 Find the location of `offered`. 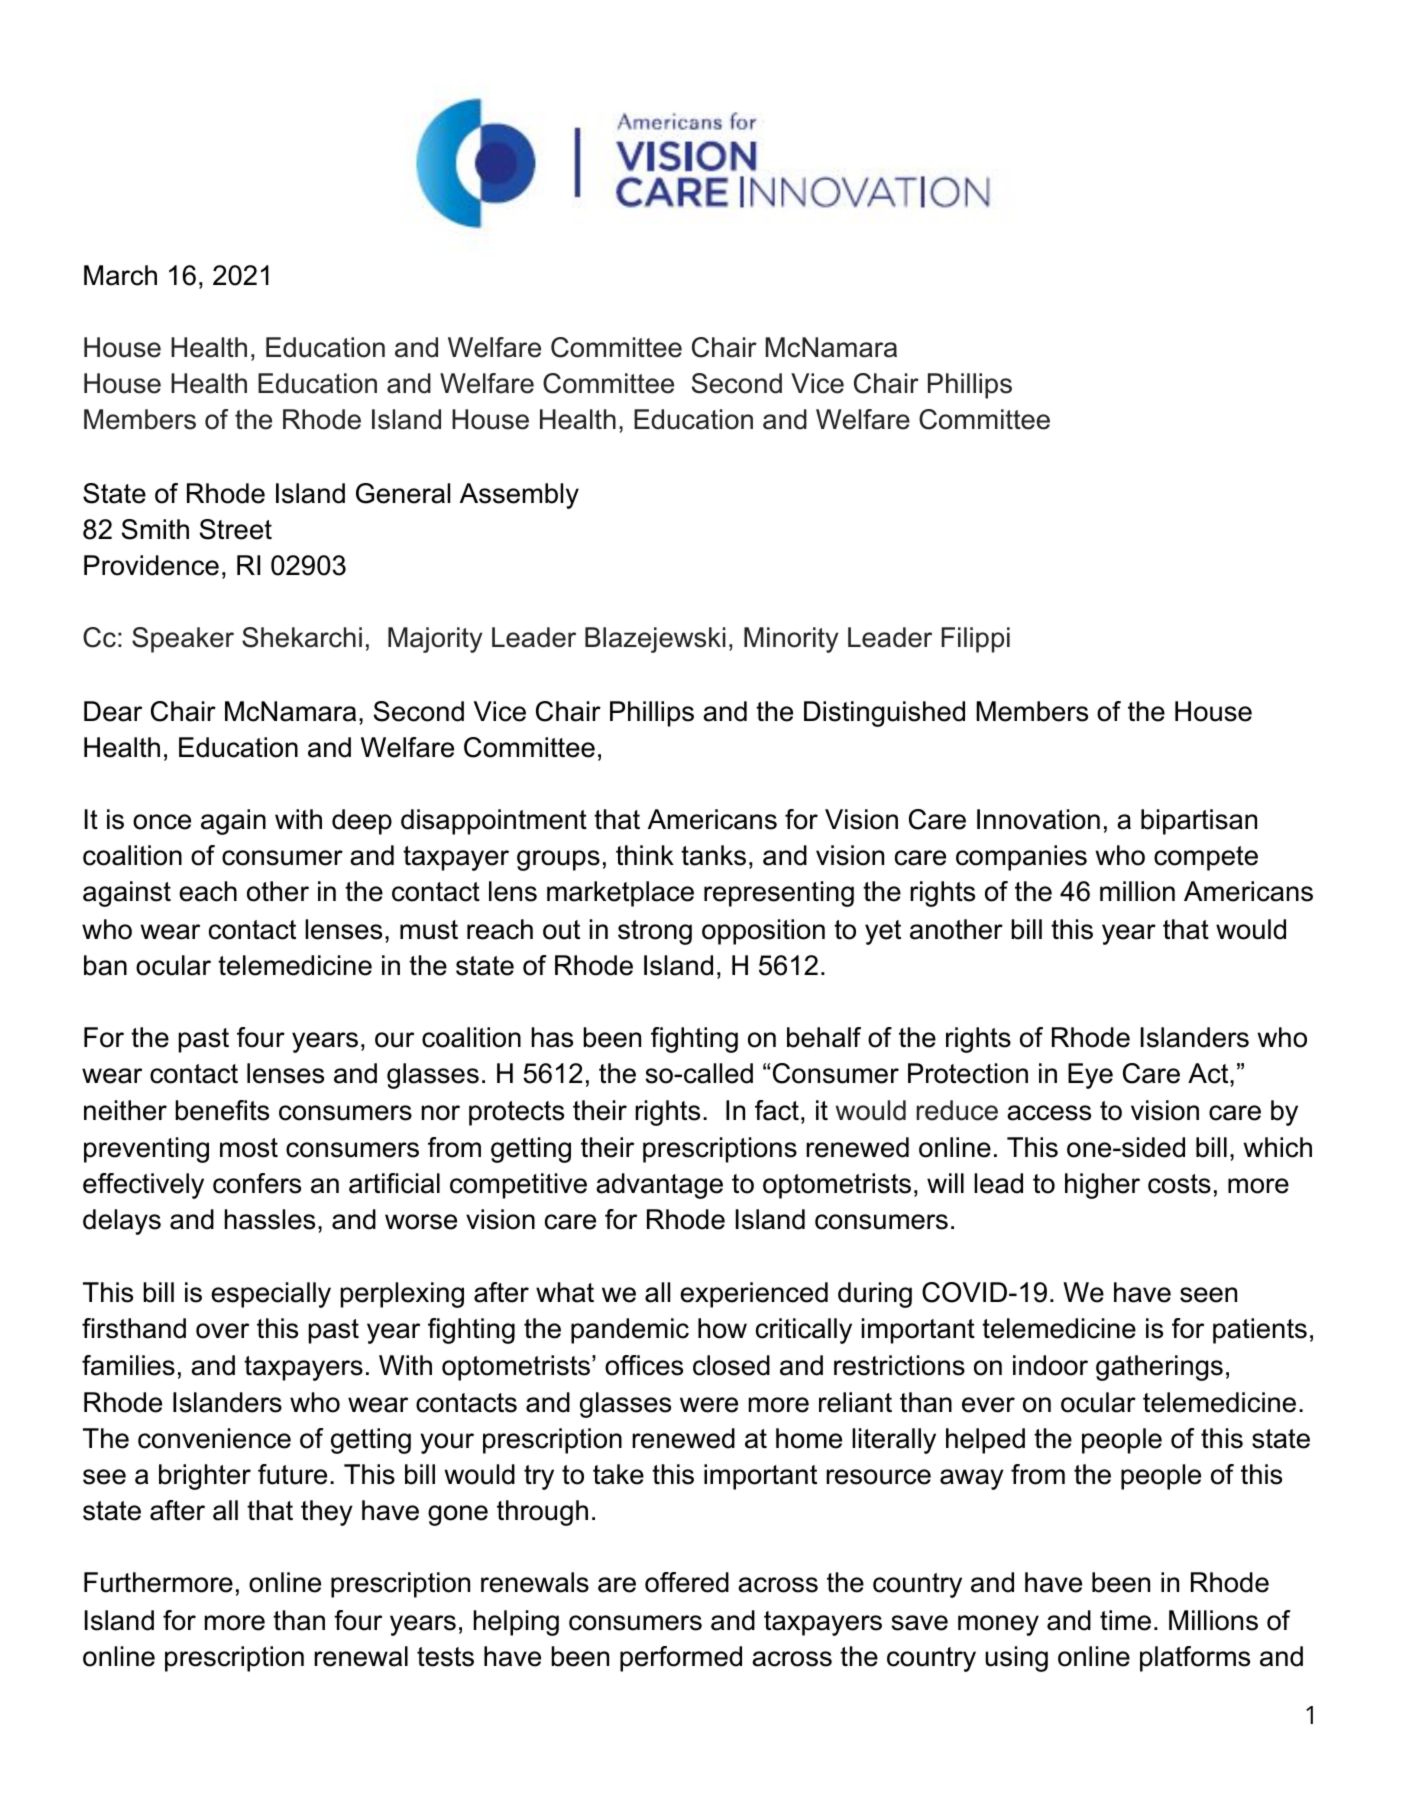

offered is located at coordinates (687, 1582).
